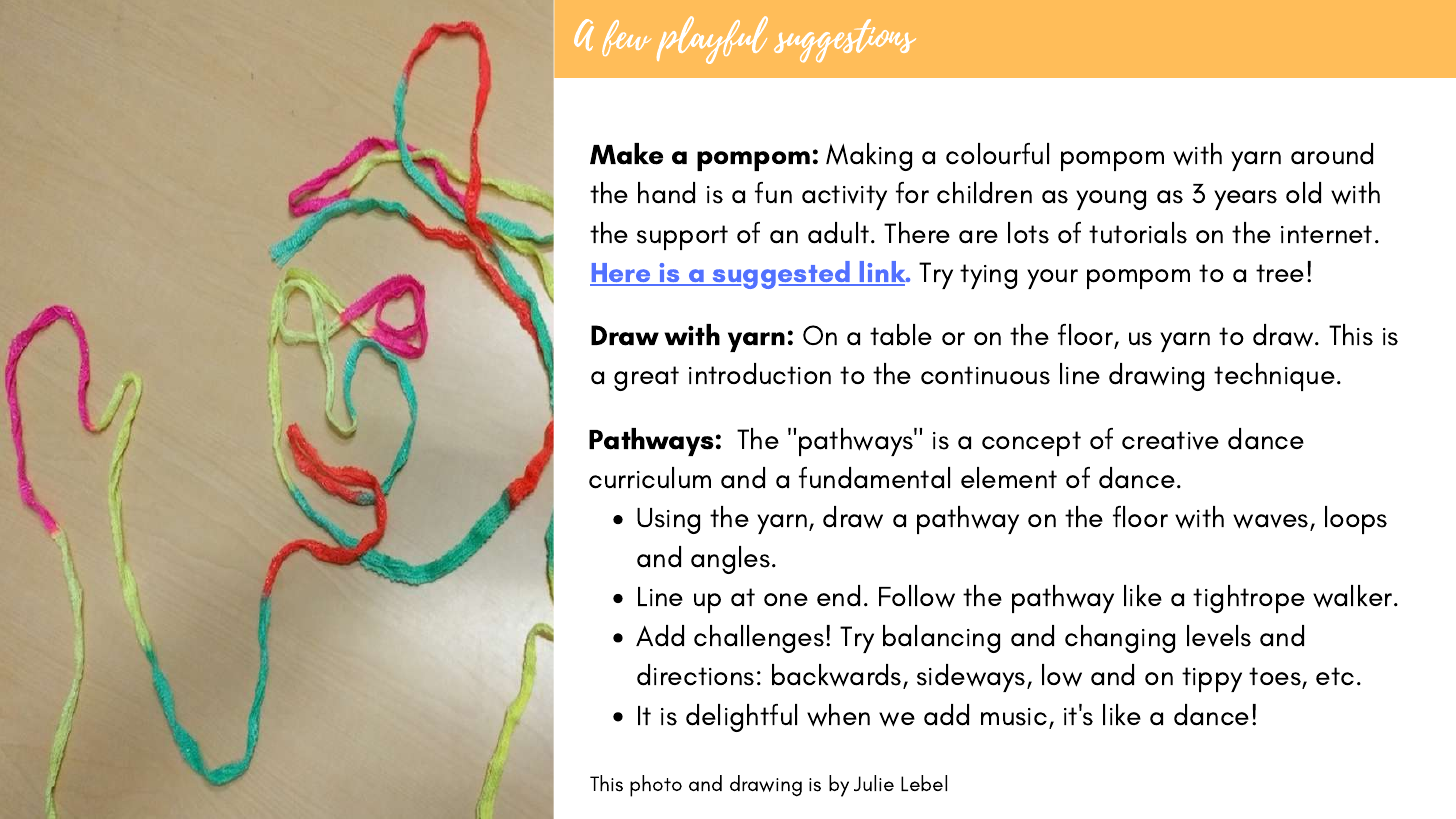 This page has height=819, width=1456. I want to click on introduction, so click(760, 374).
